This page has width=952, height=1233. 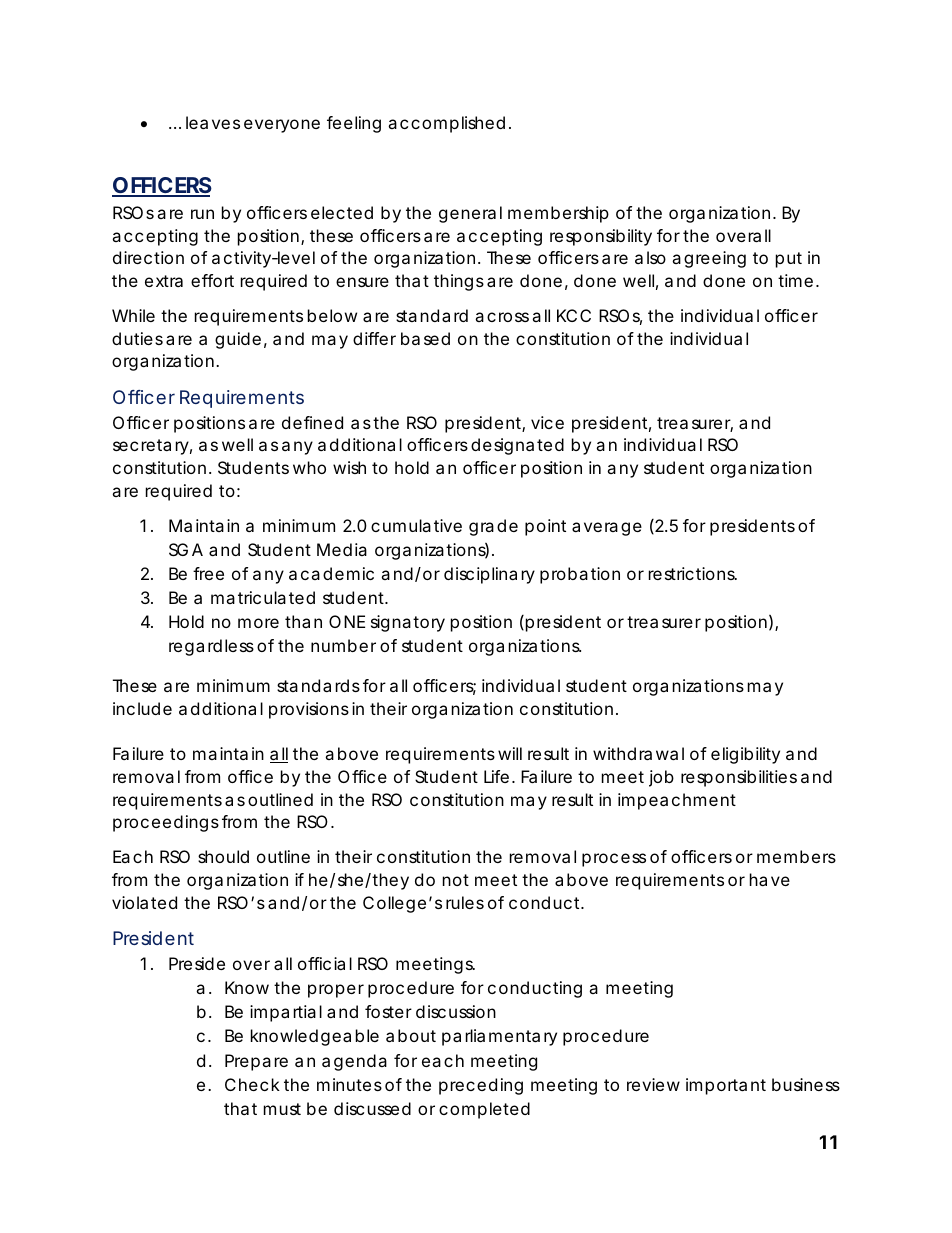 I want to click on Check, so click(x=255, y=1084).
